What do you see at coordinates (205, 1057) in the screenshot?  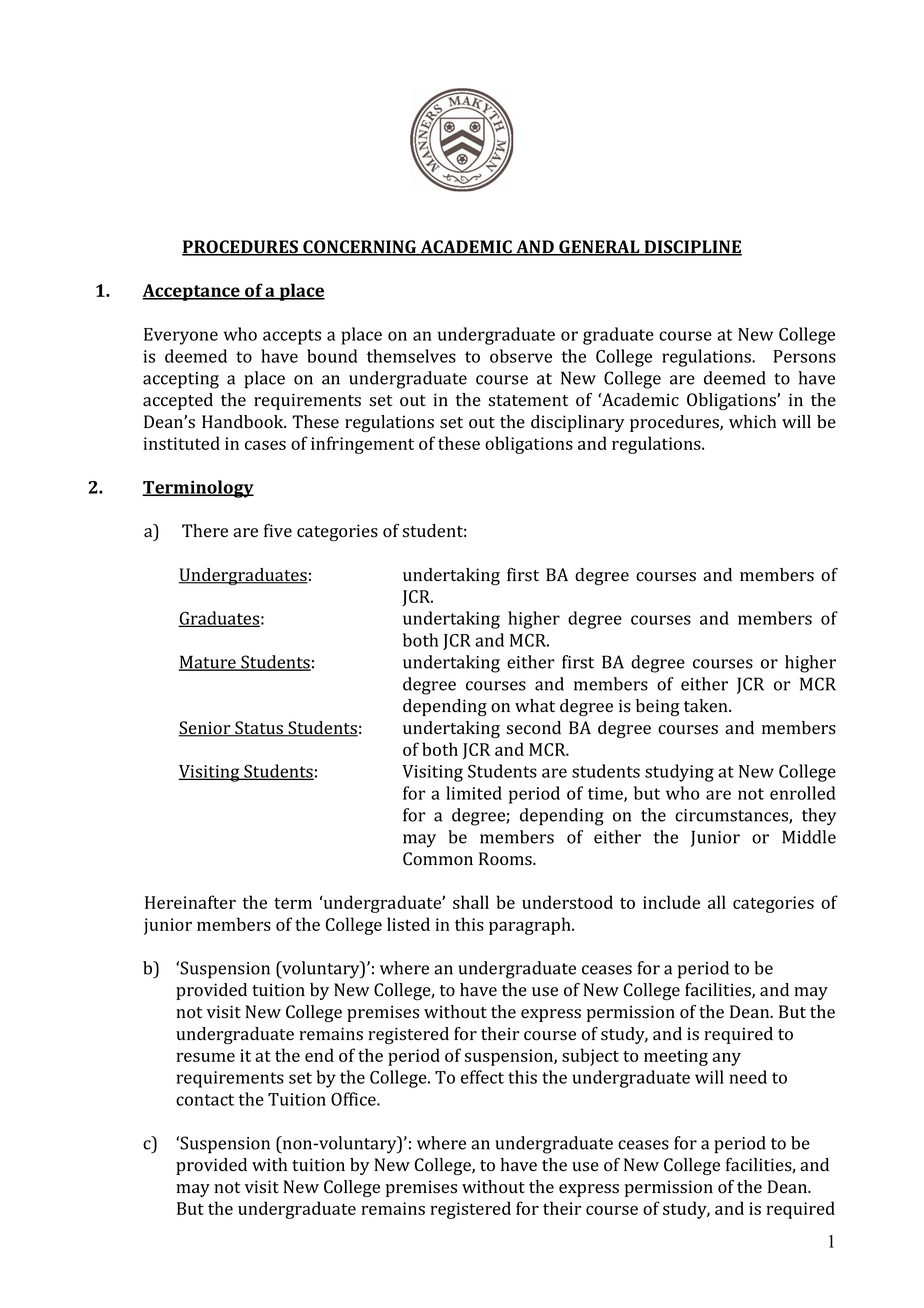 I see `resume` at bounding box center [205, 1057].
